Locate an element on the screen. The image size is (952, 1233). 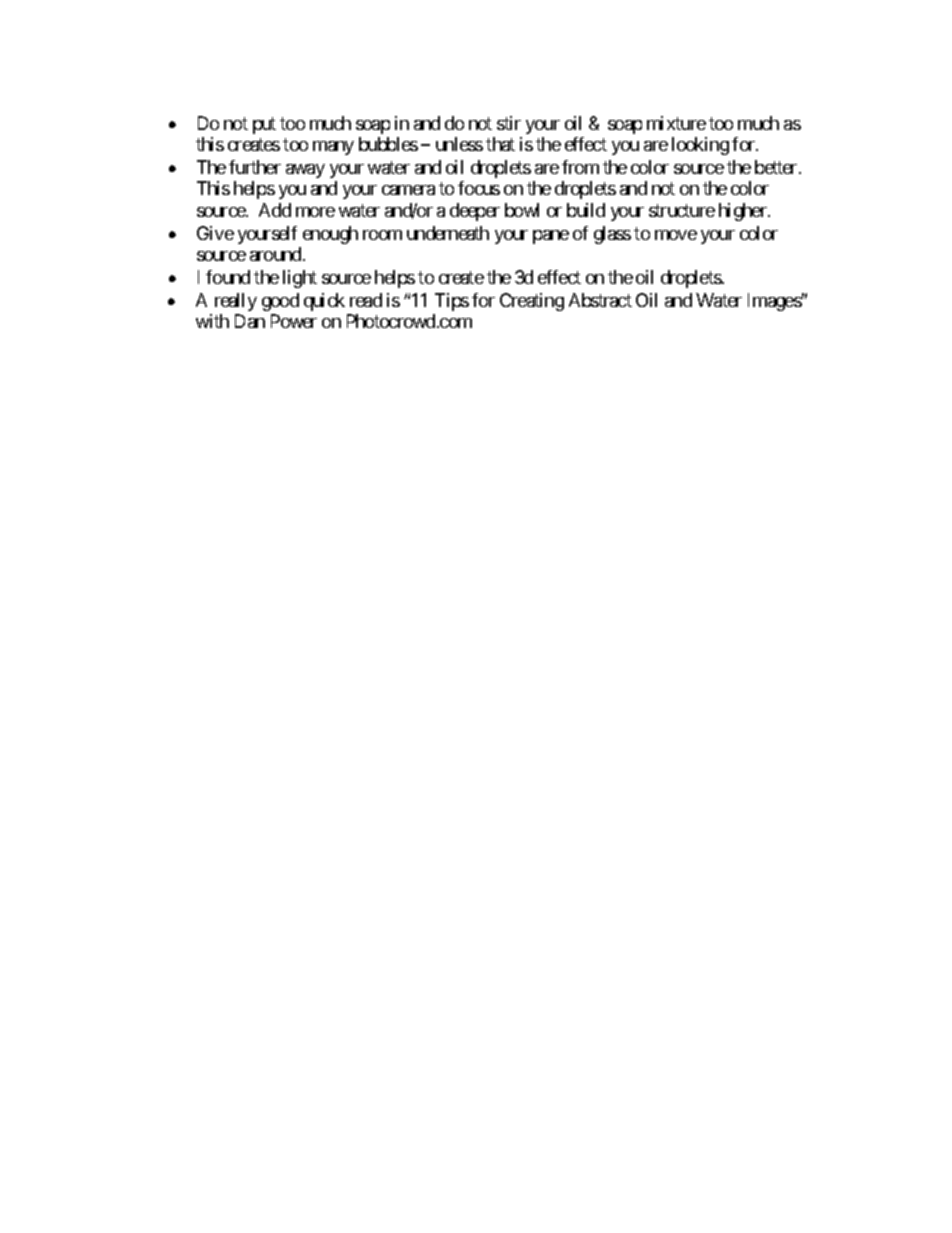
light is located at coordinates (300, 279).
